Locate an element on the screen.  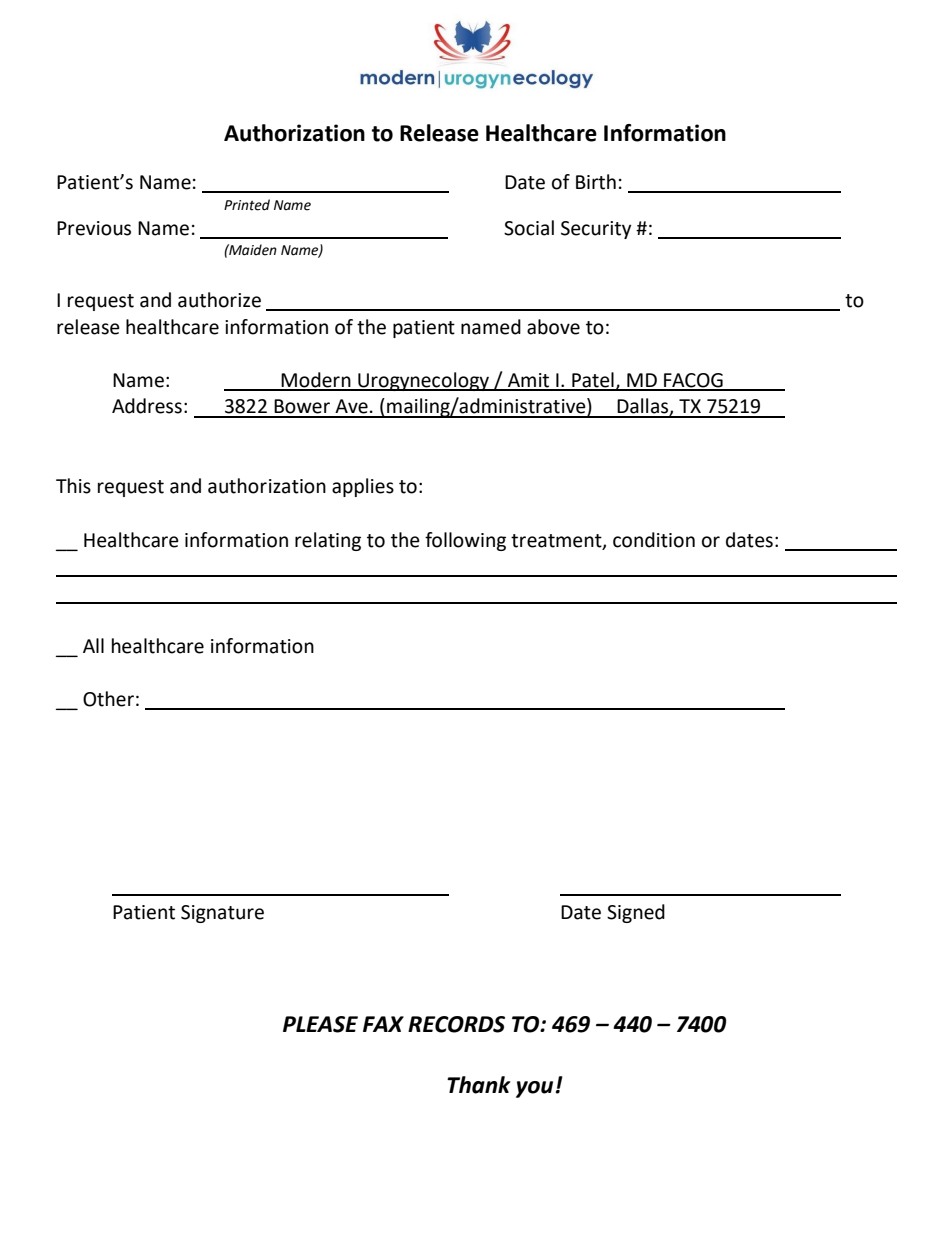
relating is located at coordinates (328, 541).
